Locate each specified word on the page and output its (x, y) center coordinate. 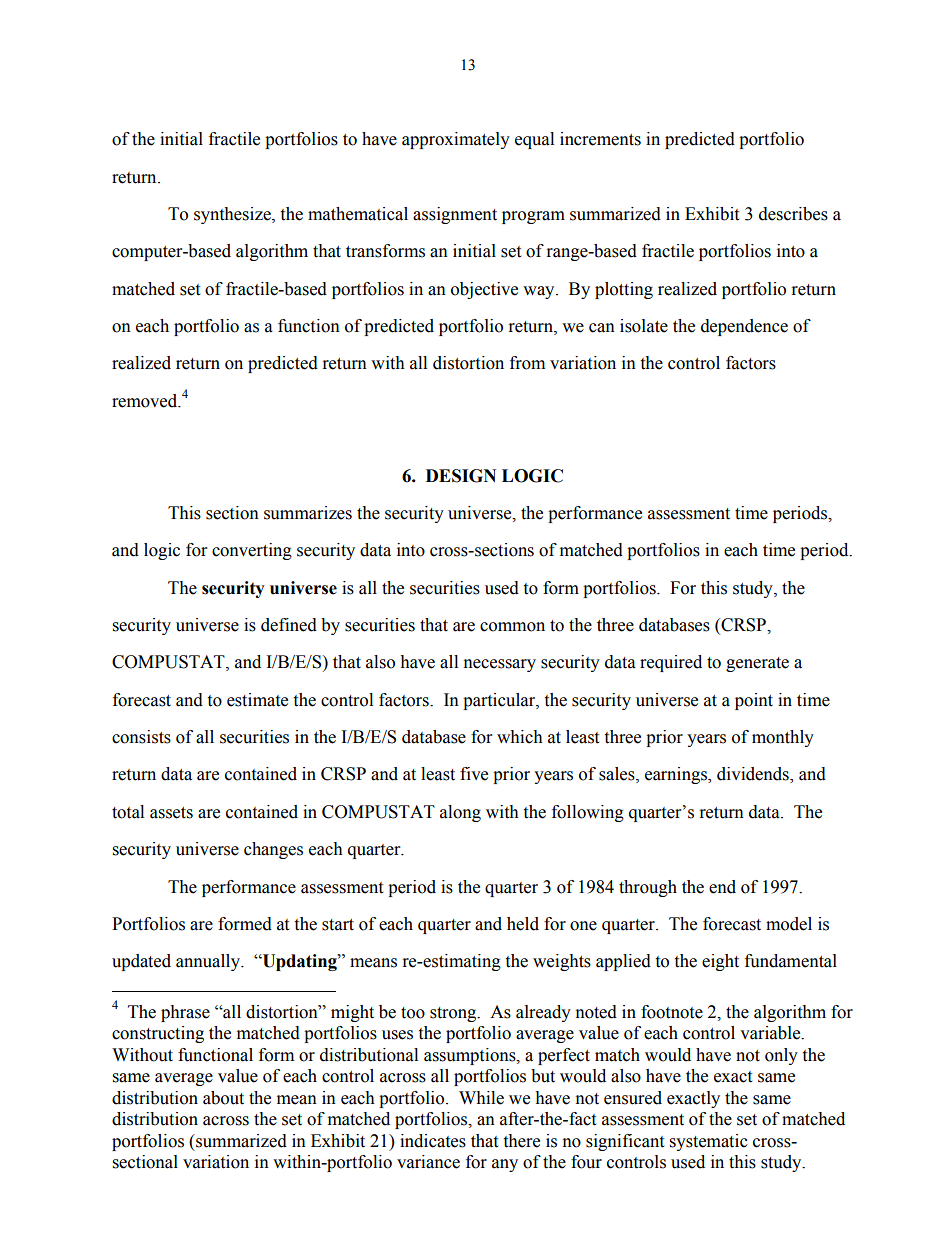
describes (793, 214)
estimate (257, 700)
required (671, 663)
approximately (456, 140)
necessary (500, 665)
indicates (433, 1141)
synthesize (233, 215)
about (223, 1098)
